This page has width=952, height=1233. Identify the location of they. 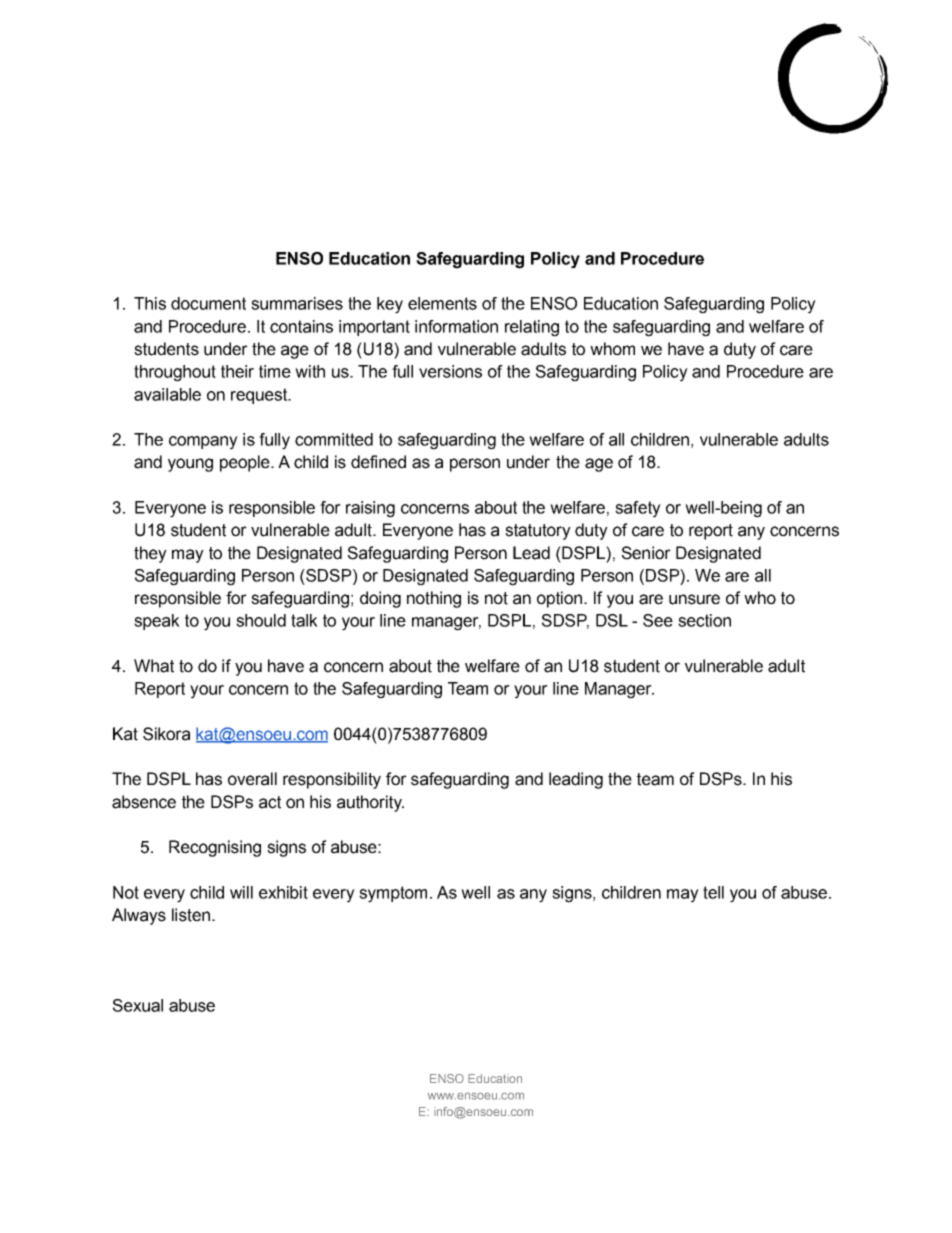
(150, 554).
